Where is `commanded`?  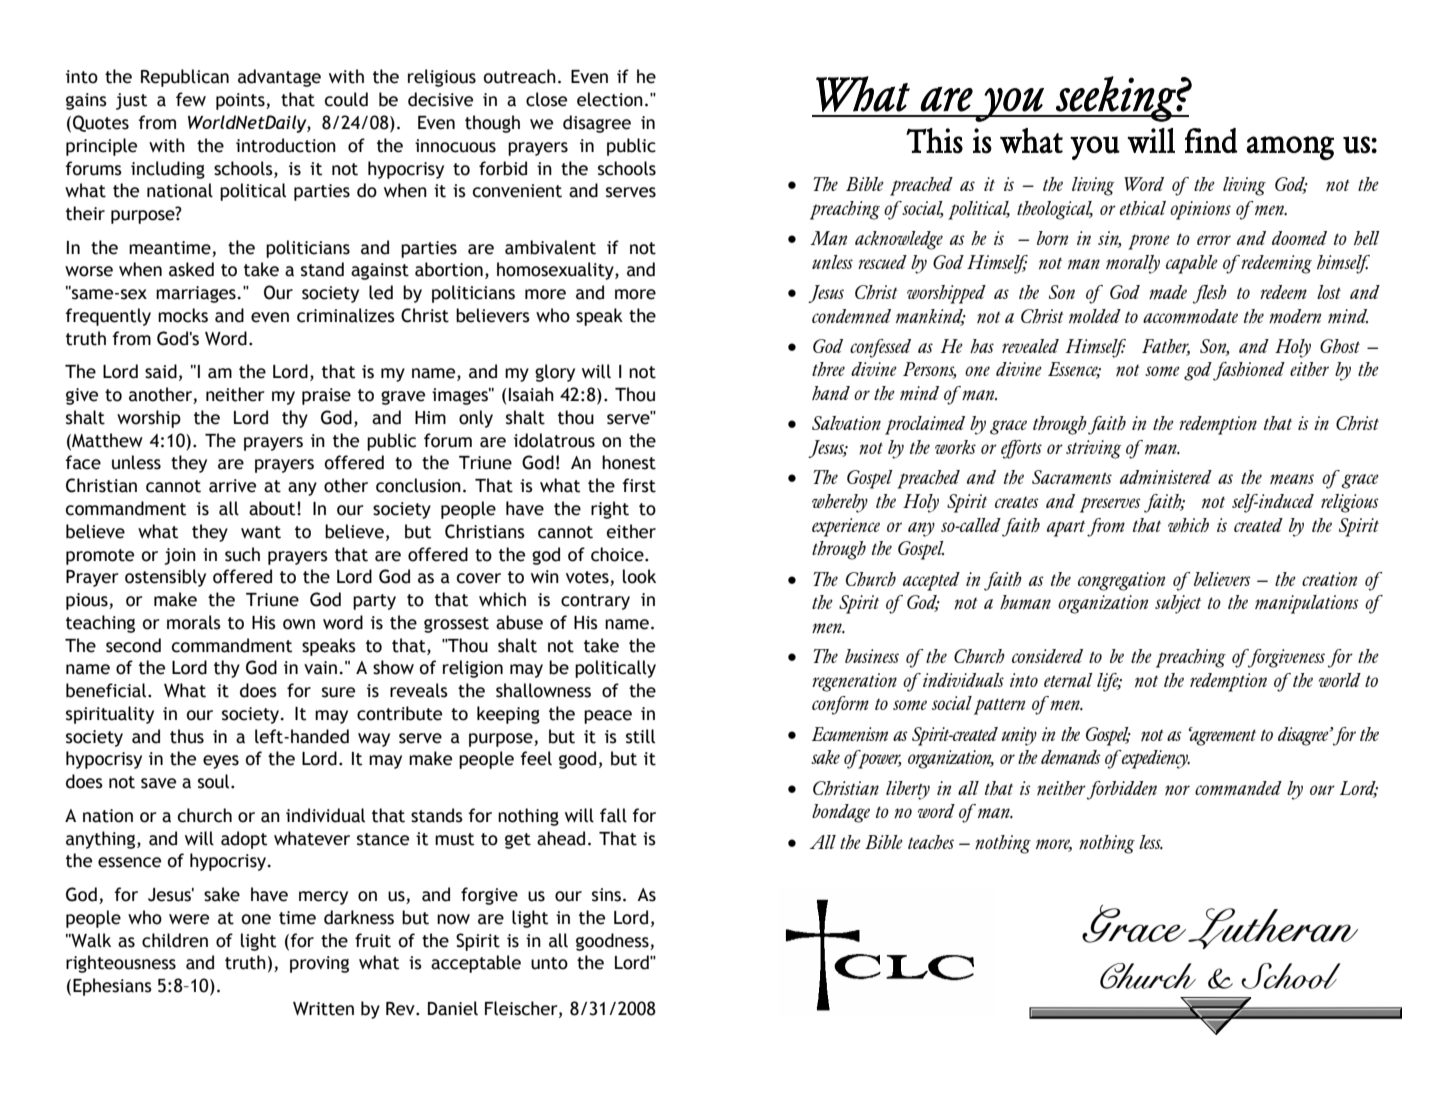
commanded is located at coordinates (1238, 788).
